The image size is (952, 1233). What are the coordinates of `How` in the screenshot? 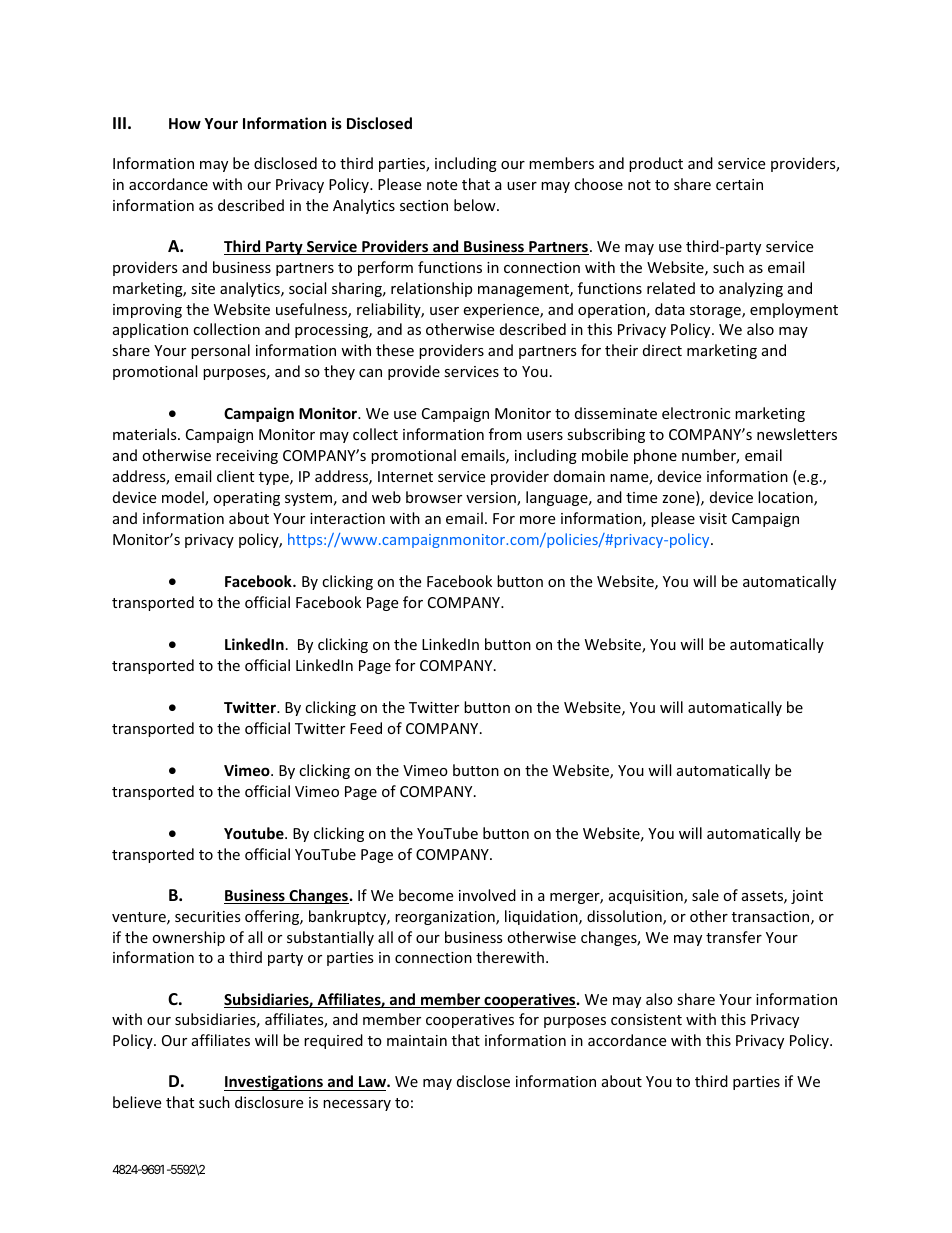 It's located at (185, 123).
